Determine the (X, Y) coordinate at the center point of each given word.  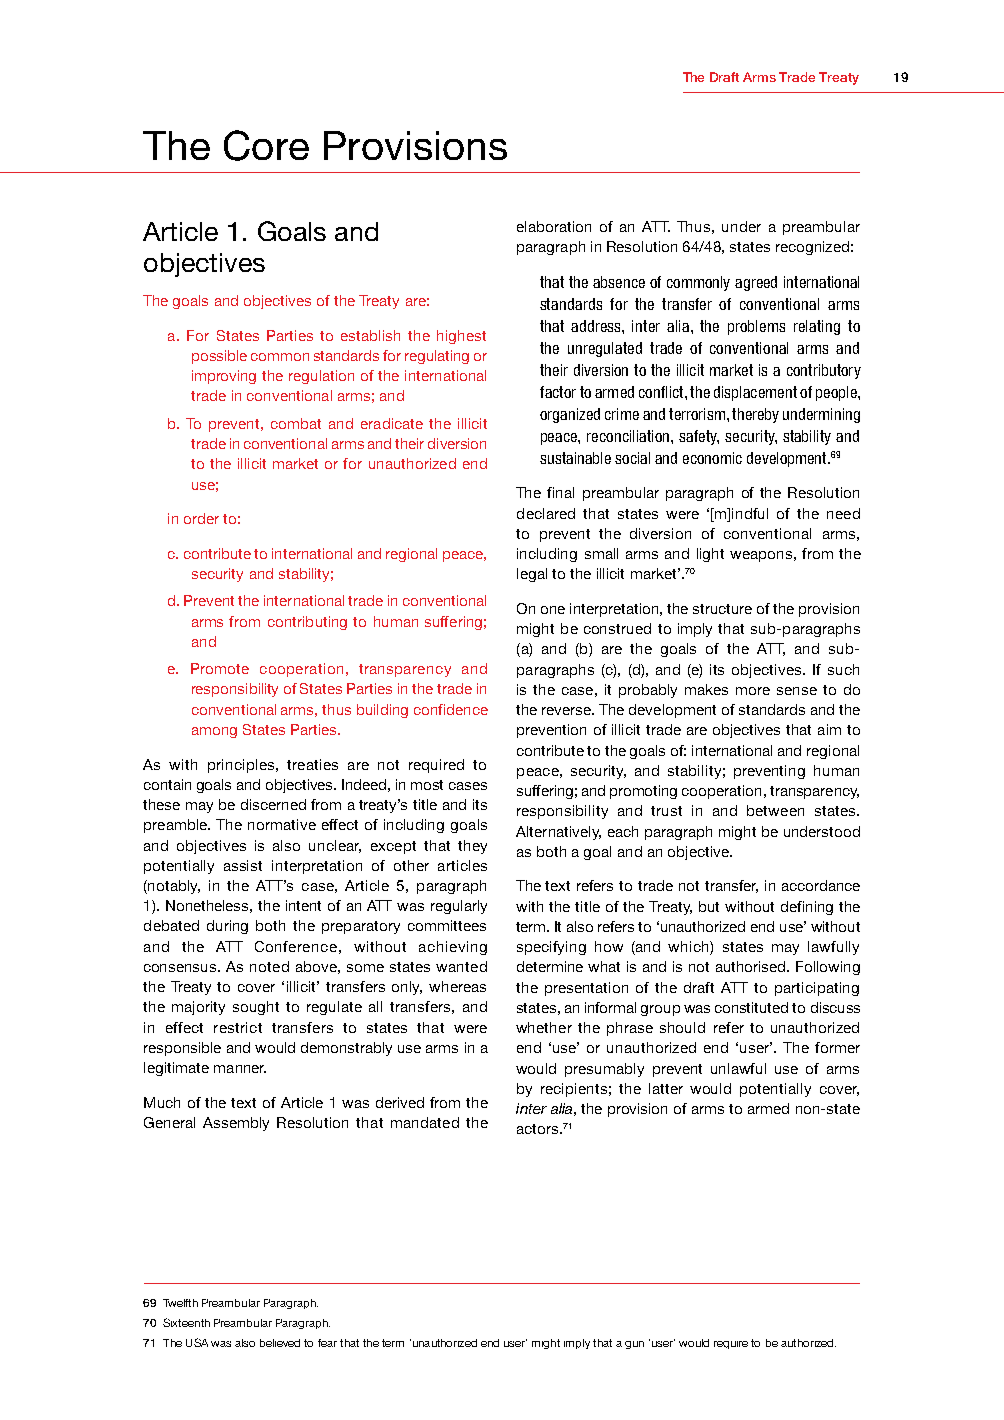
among (214, 732)
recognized (812, 248)
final (560, 492)
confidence (451, 709)
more (753, 691)
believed (280, 1343)
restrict (238, 1027)
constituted (751, 1007)
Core (266, 145)
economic (712, 458)
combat (296, 423)
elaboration (554, 226)
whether (544, 1027)
